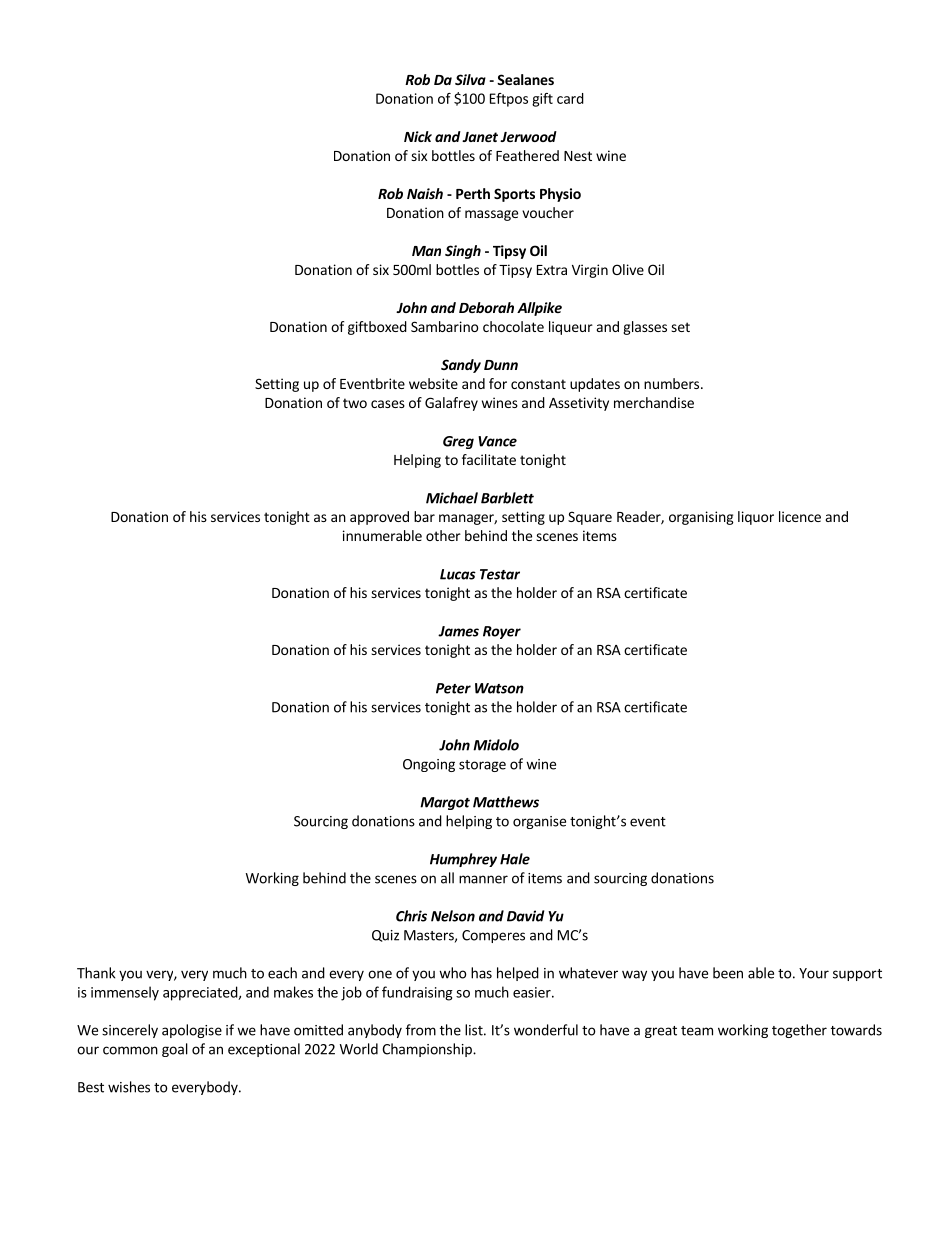  Describe the element at coordinates (482, 766) in the screenshot. I see `storage` at that location.
